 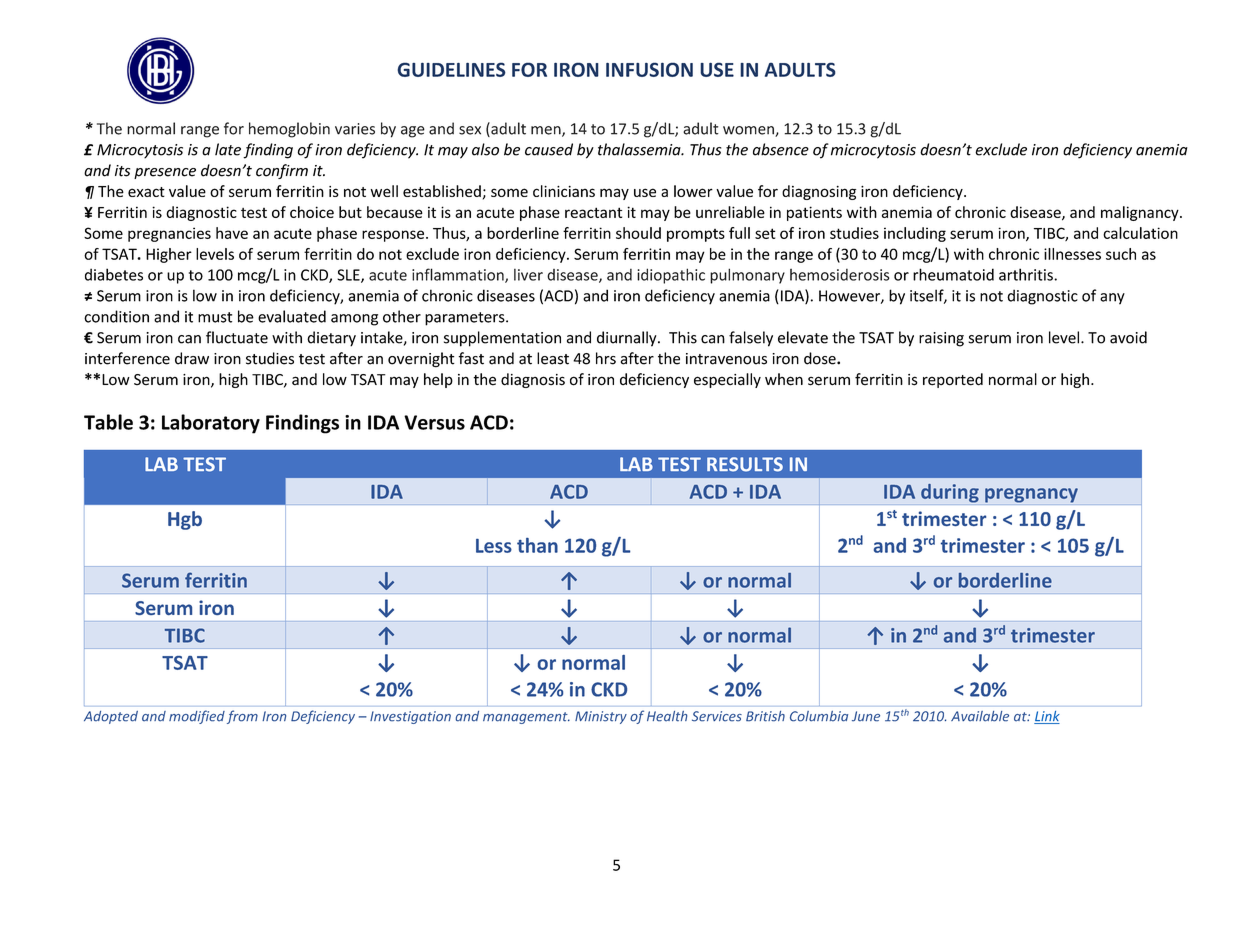 I want to click on Hgb, so click(x=185, y=520).
